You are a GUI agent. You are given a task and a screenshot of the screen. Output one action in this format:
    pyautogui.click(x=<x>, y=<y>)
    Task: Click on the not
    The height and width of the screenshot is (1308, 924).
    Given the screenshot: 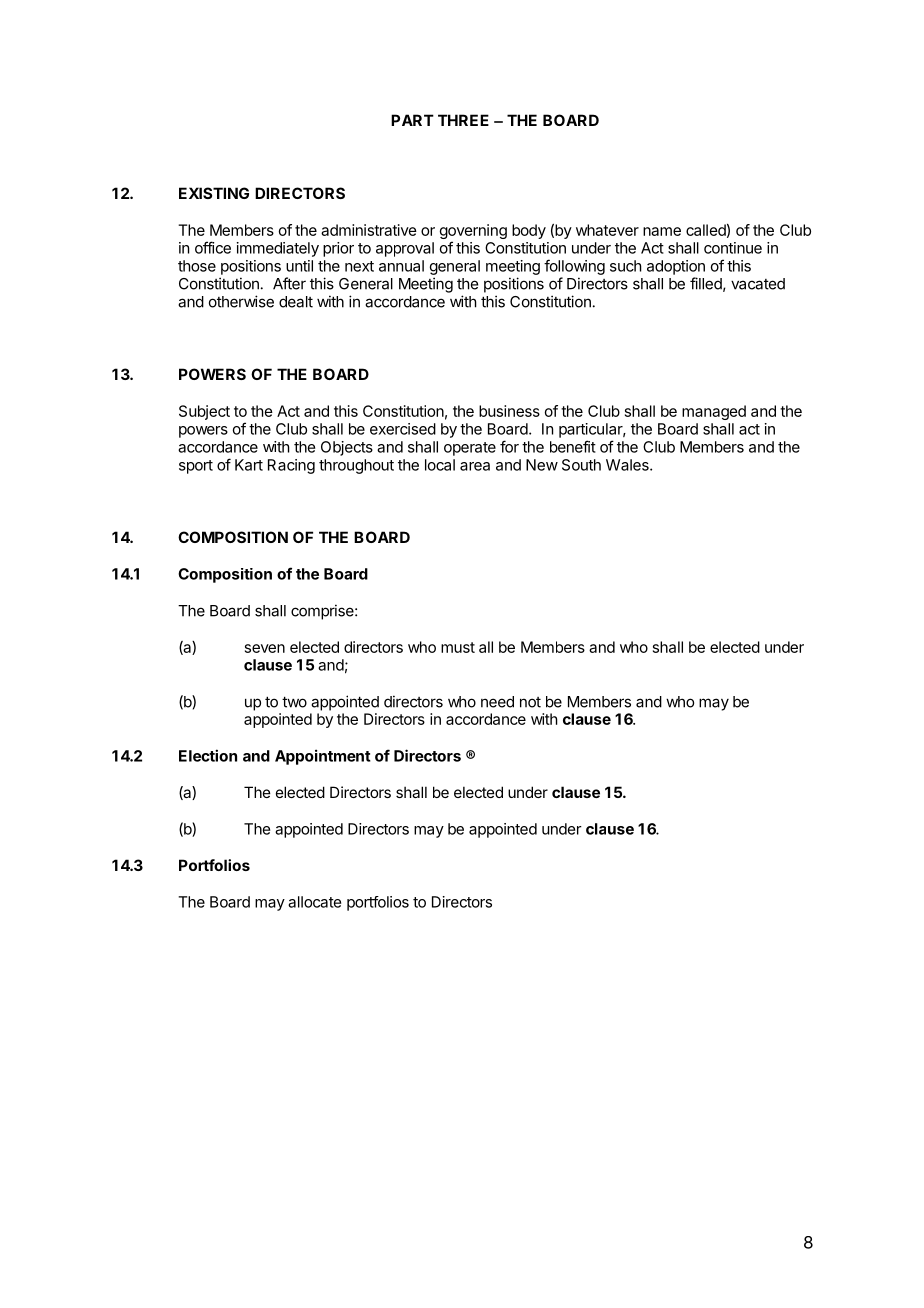 What is the action you would take?
    pyautogui.click(x=530, y=702)
